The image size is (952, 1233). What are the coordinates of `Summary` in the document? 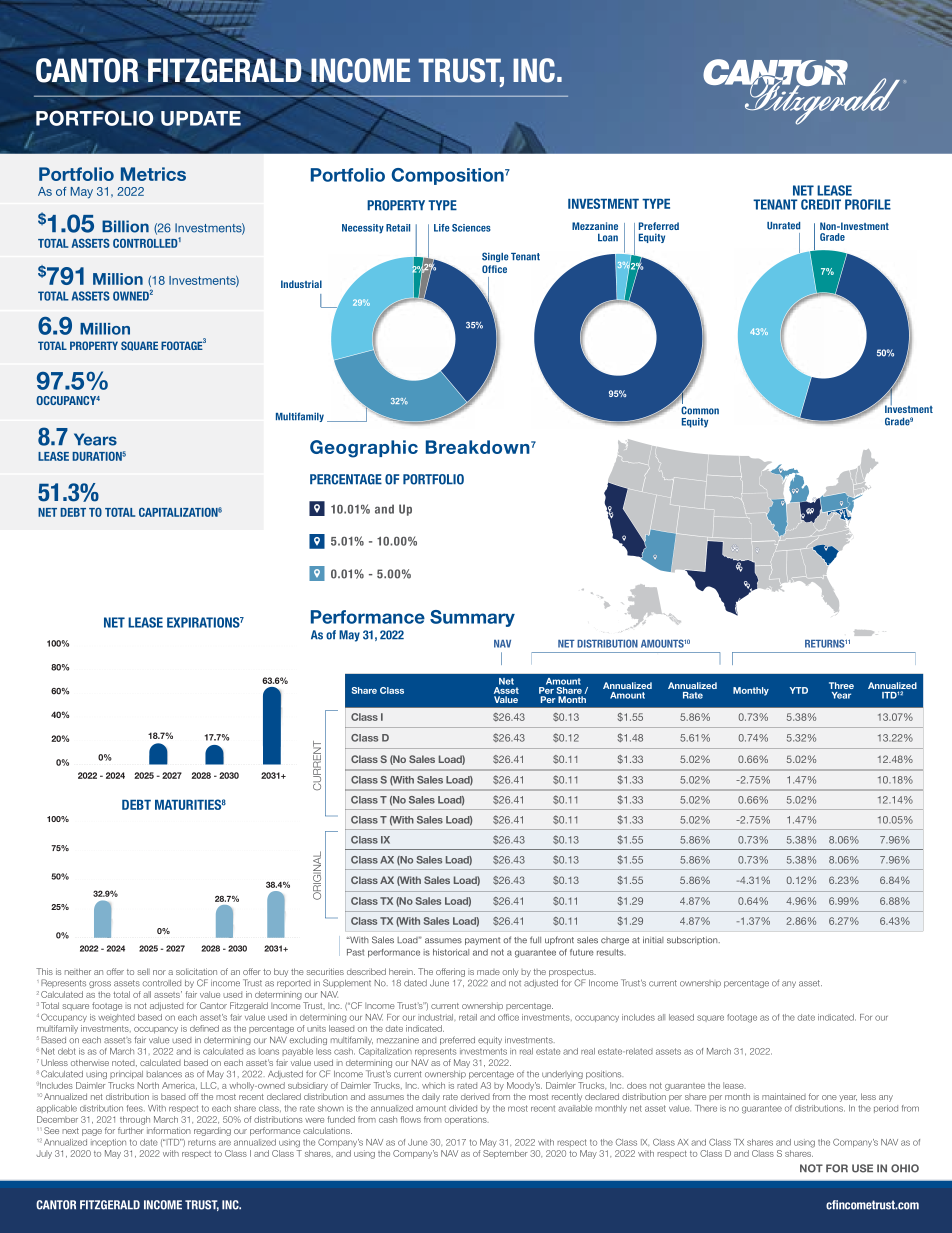 It's located at (472, 618).
